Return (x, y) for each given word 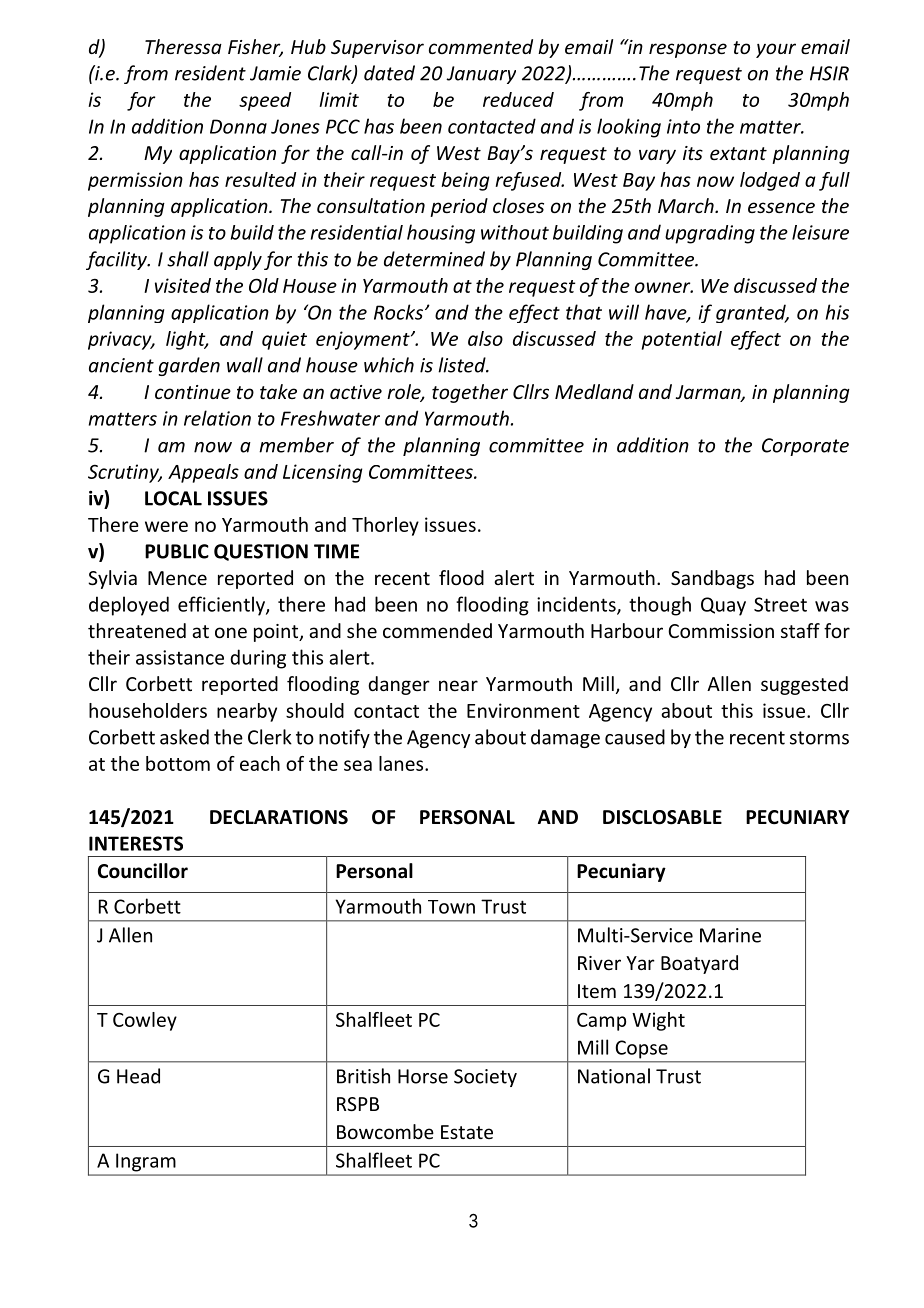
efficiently (222, 606)
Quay (723, 606)
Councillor (143, 871)
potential (682, 340)
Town (451, 907)
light (187, 340)
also (485, 338)
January (481, 75)
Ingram (145, 1163)
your (776, 50)
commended (437, 630)
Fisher (255, 48)
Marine (730, 935)
